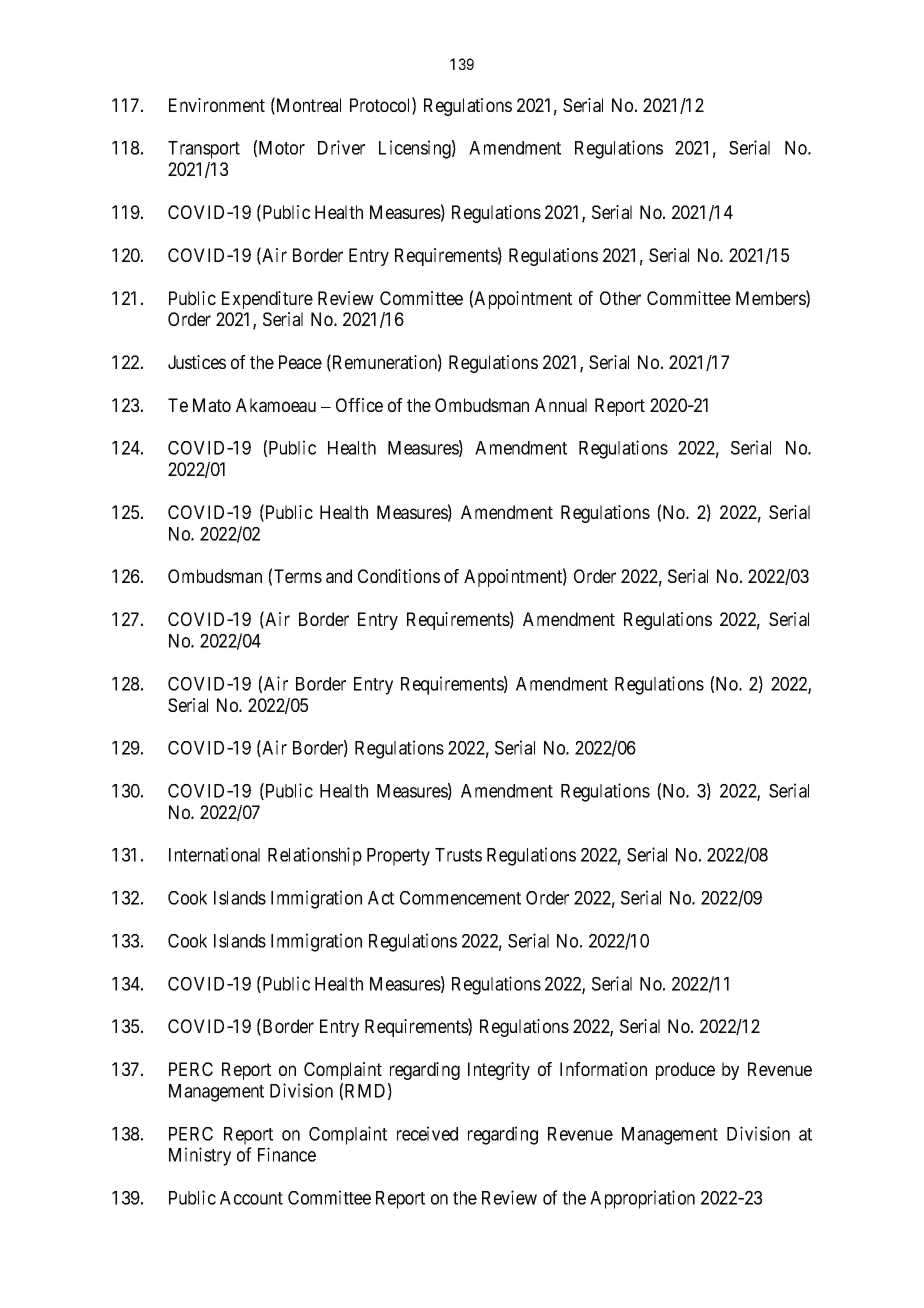 The height and width of the image is (1308, 924). What do you see at coordinates (399, 576) in the image?
I see `Conditions` at bounding box center [399, 576].
